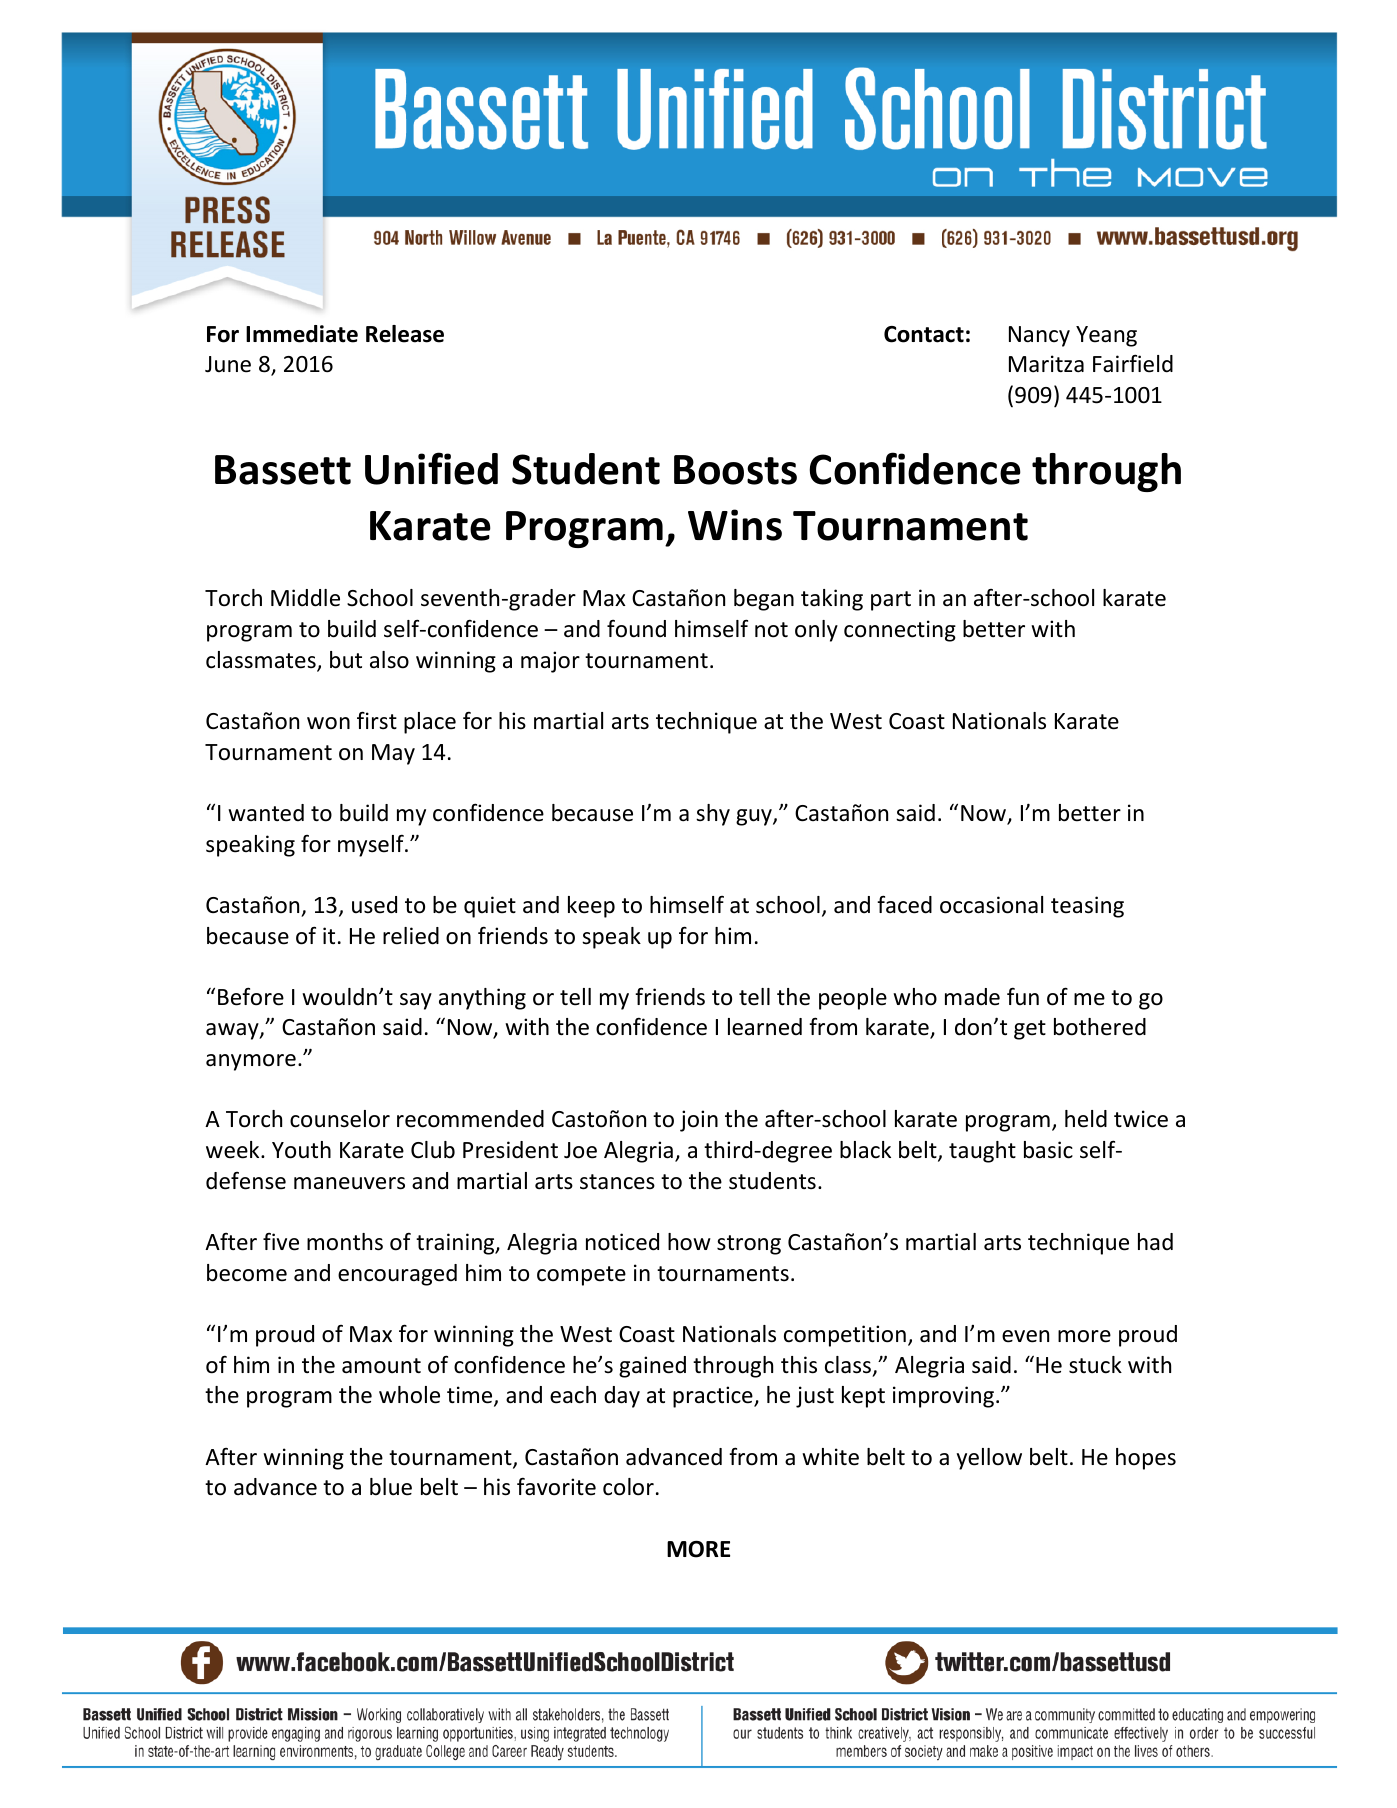  I want to click on Maritza, so click(1046, 364).
